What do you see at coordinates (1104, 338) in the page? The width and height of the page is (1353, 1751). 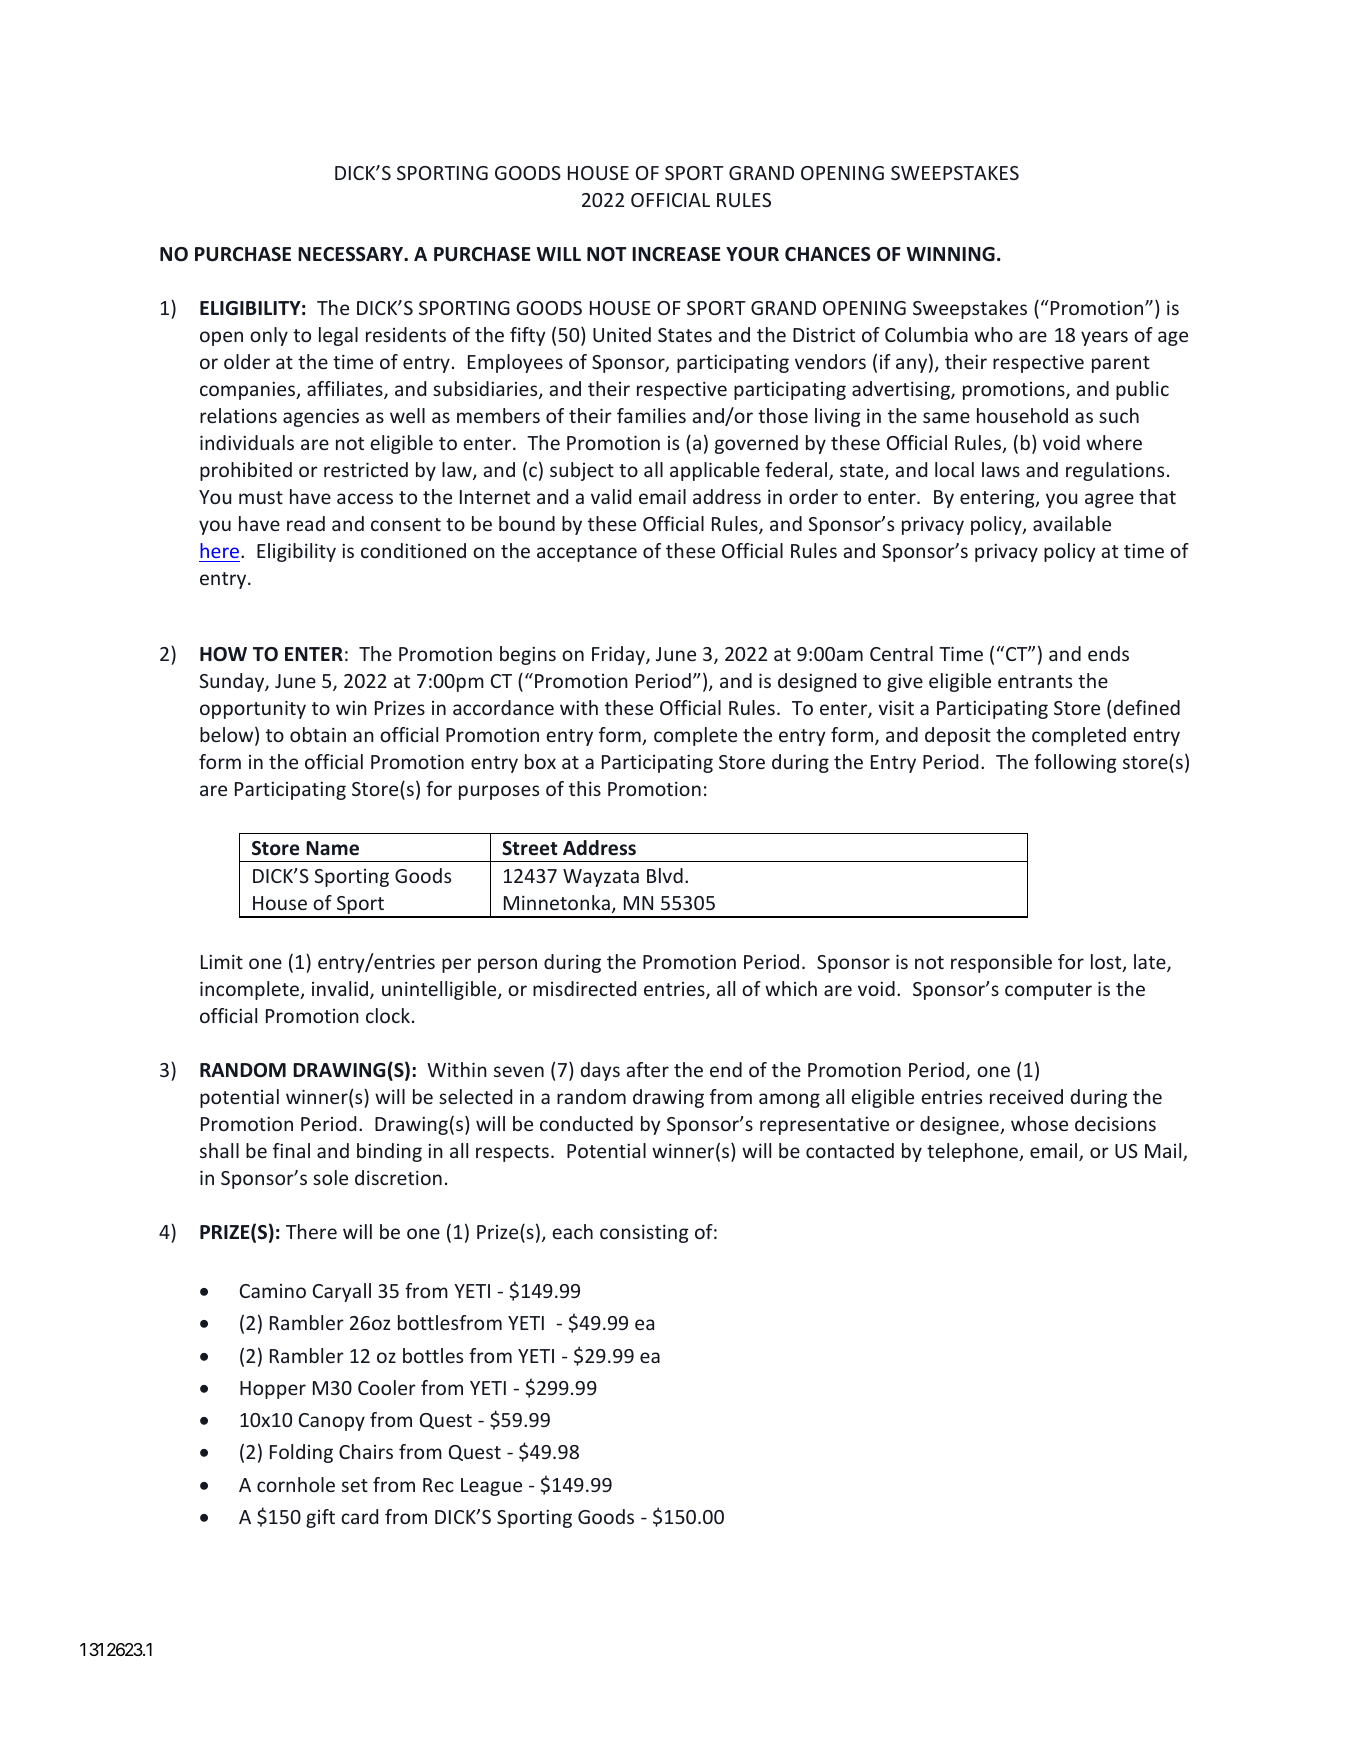 I see `years` at bounding box center [1104, 338].
